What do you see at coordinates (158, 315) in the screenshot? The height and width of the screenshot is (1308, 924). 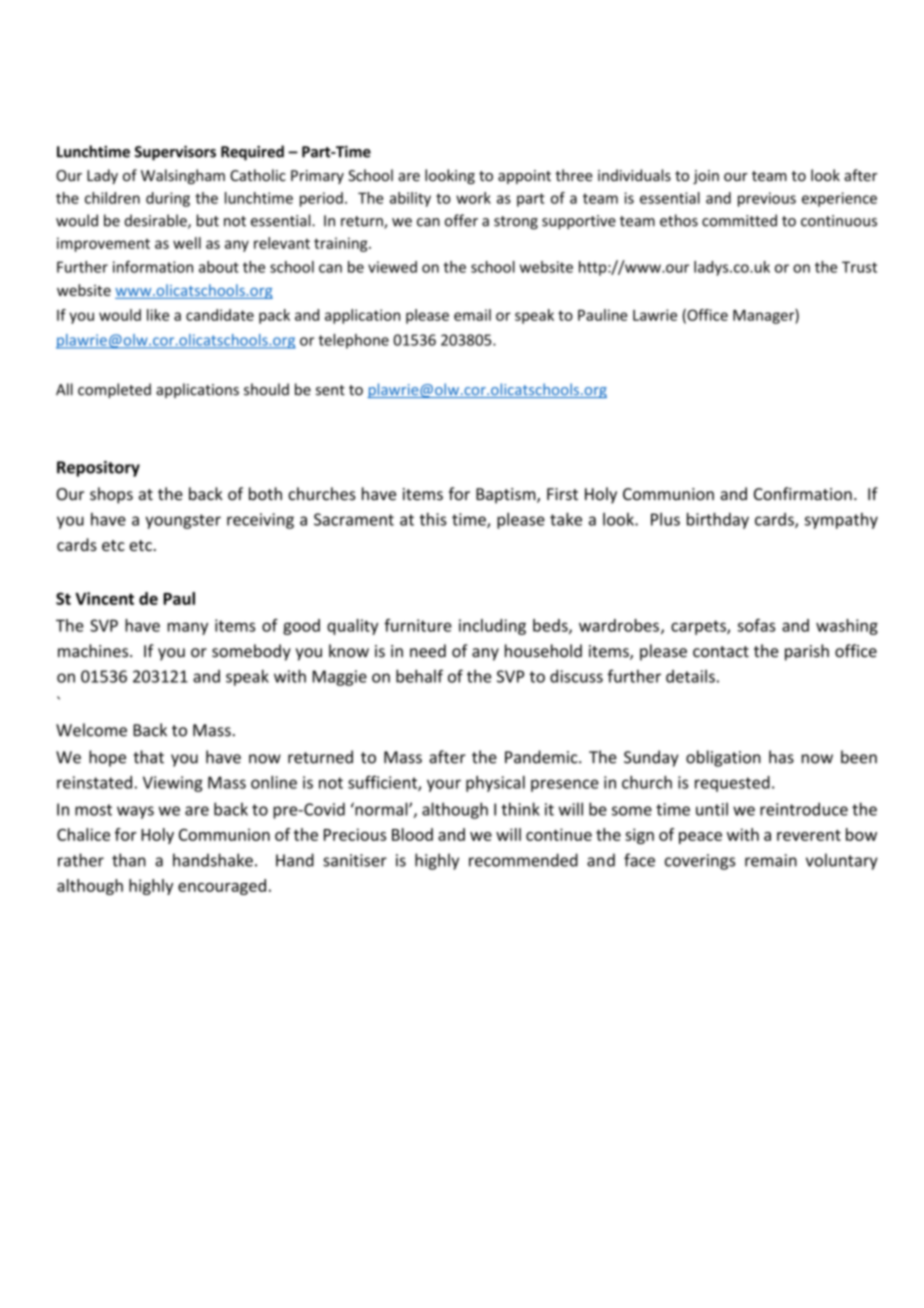 I see `like` at bounding box center [158, 315].
